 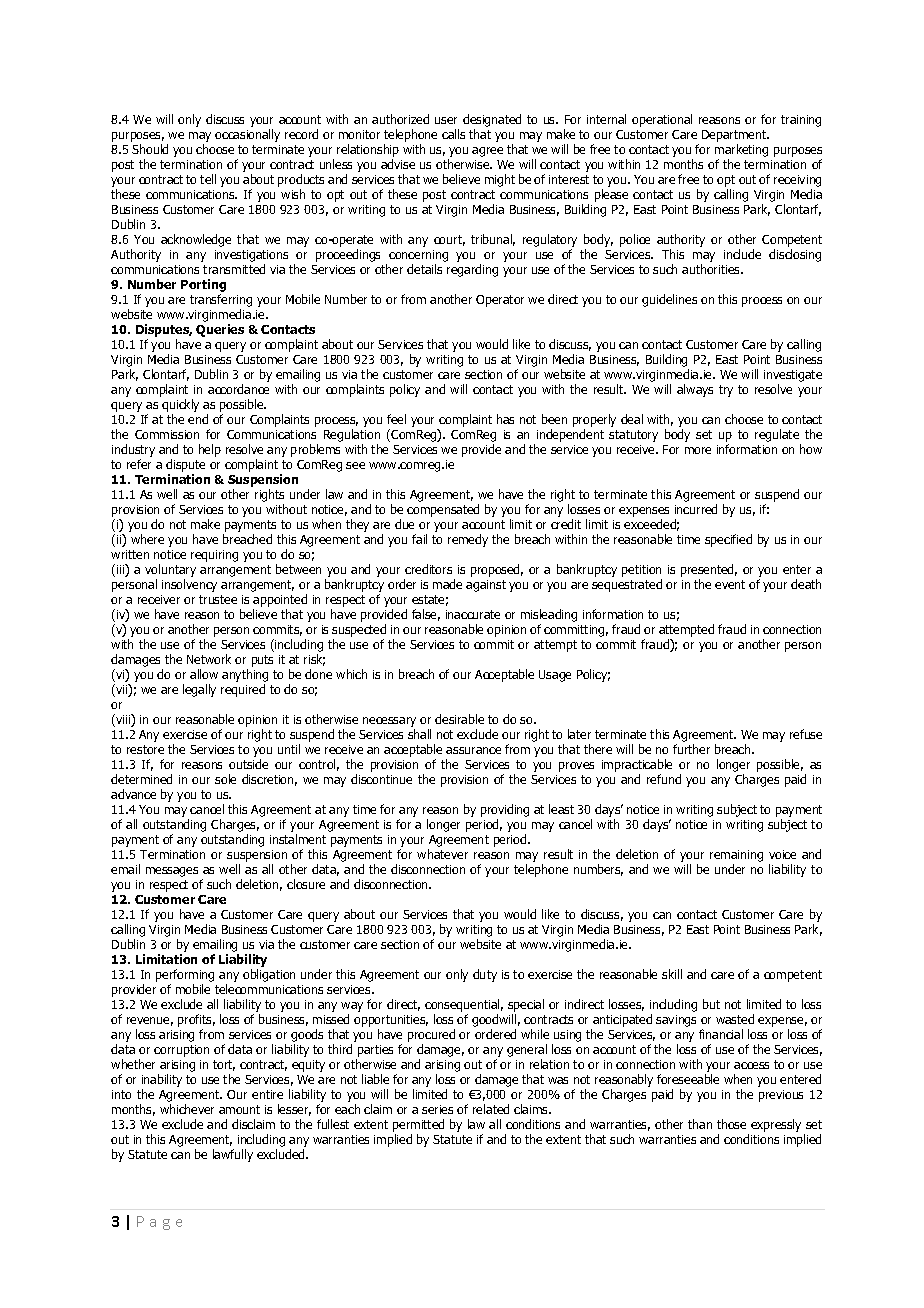 I want to click on Network, so click(x=209, y=659).
